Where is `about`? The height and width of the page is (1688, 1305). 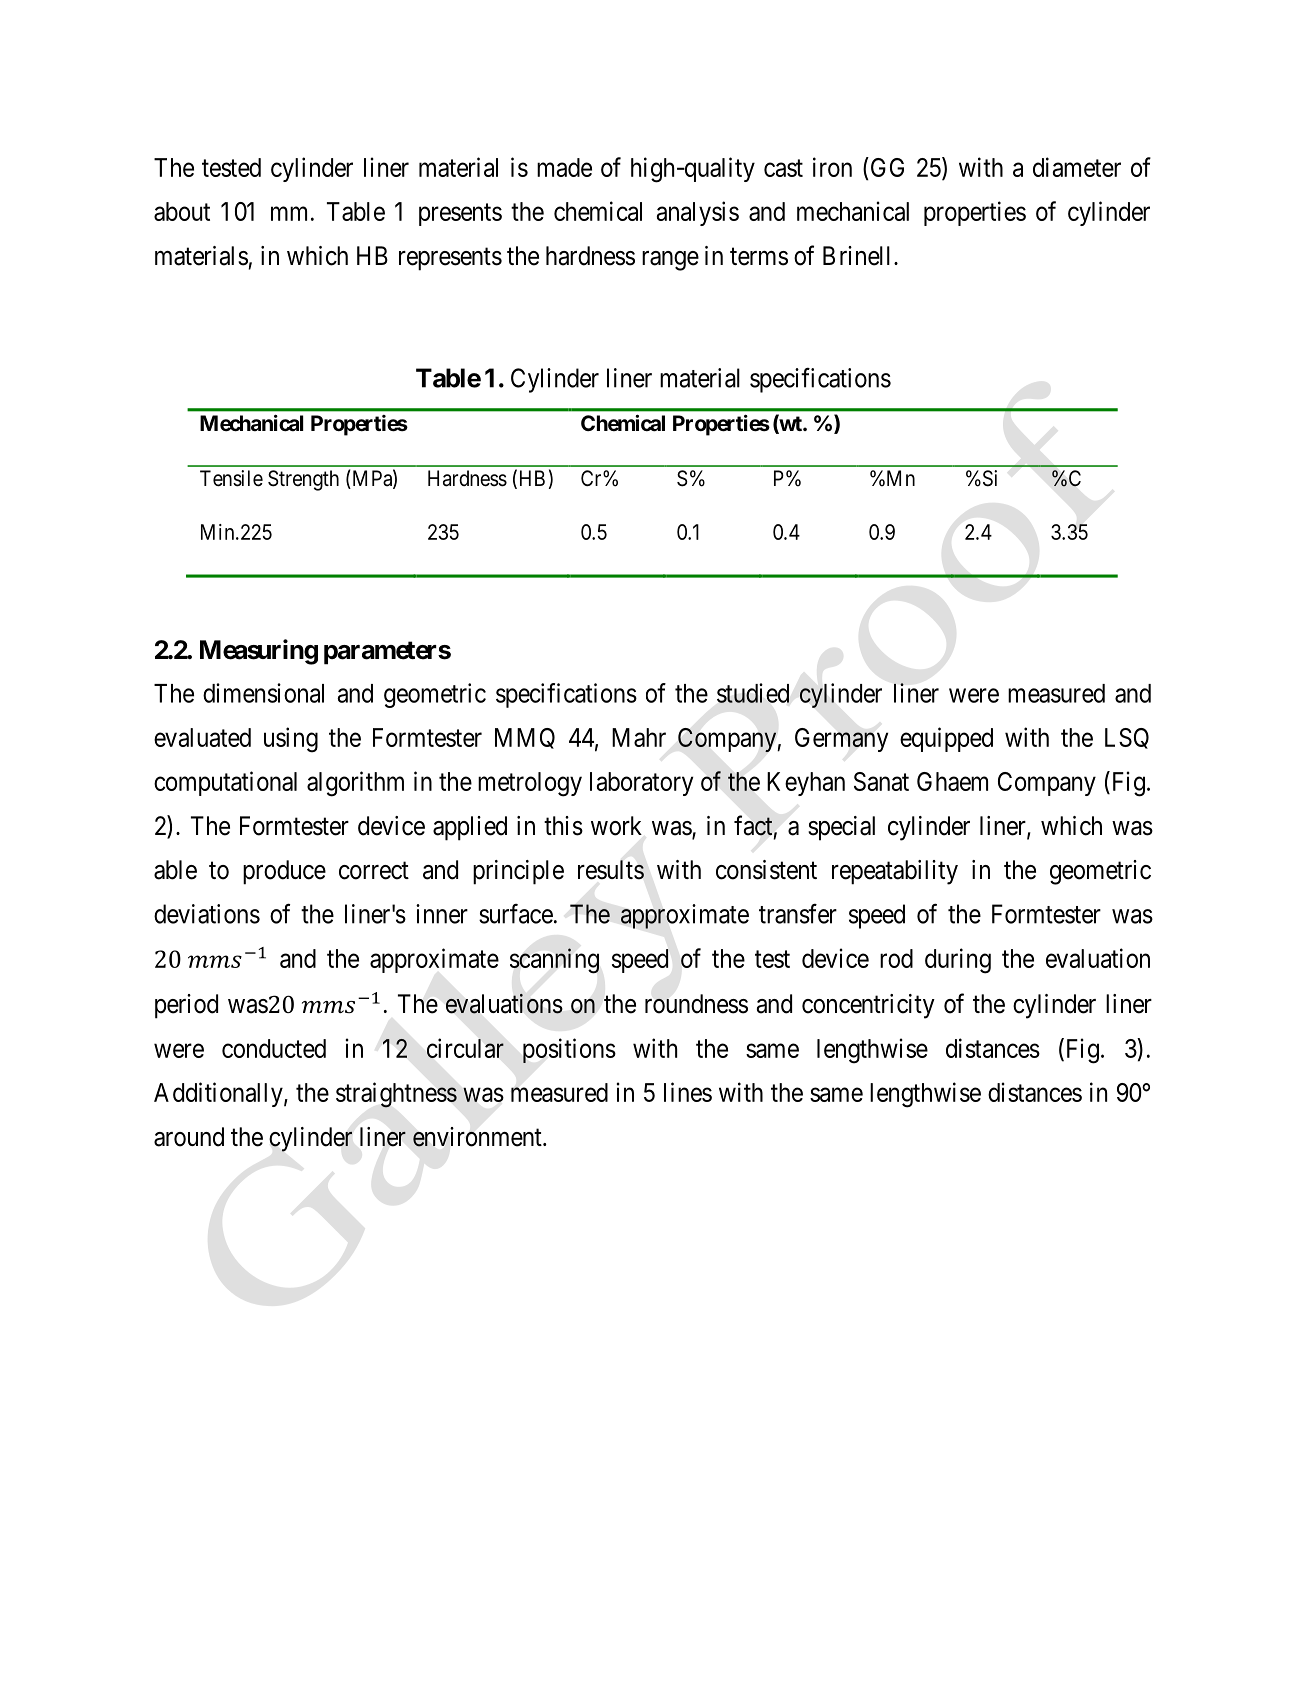 about is located at coordinates (182, 211).
